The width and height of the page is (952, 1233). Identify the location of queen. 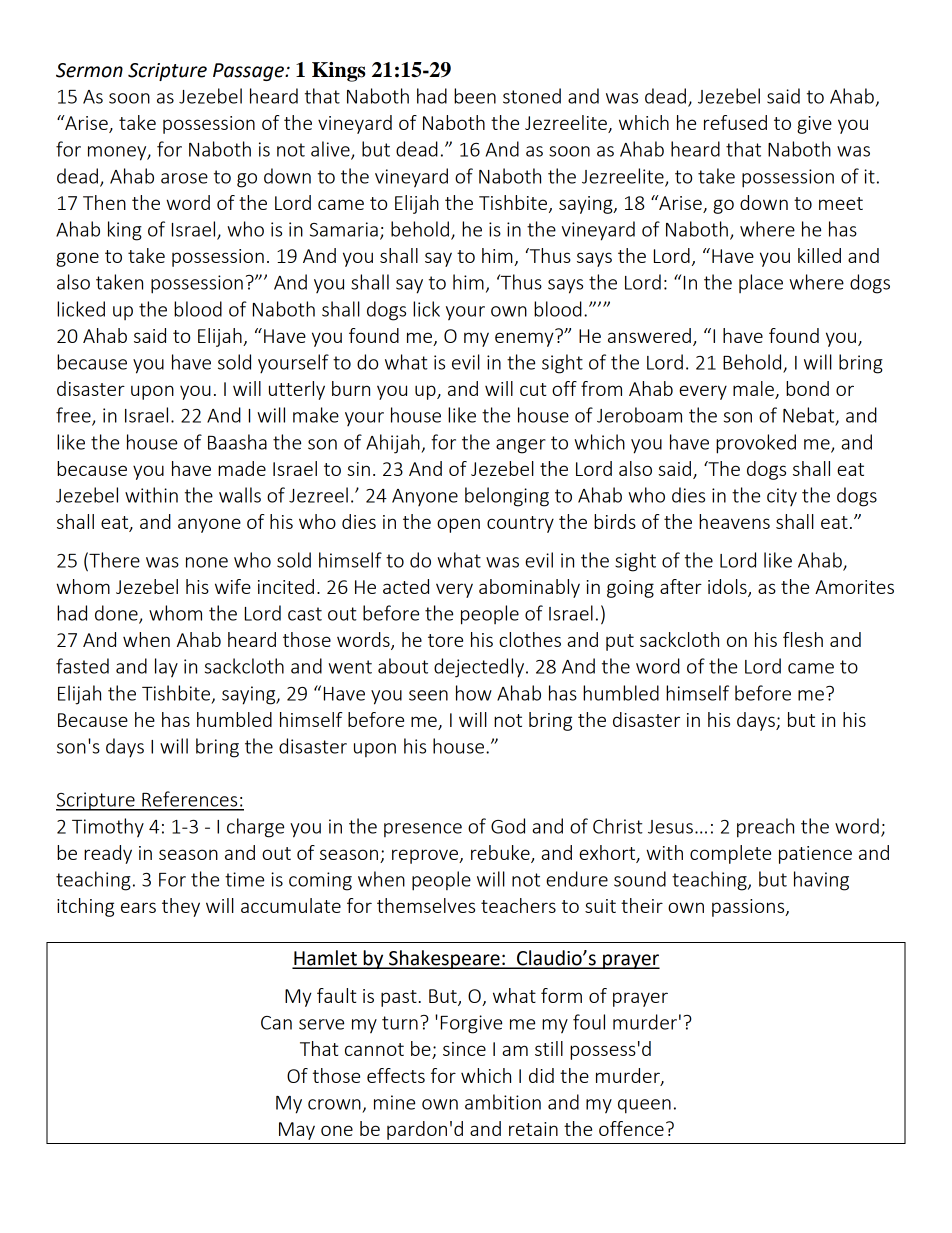
(644, 1106).
